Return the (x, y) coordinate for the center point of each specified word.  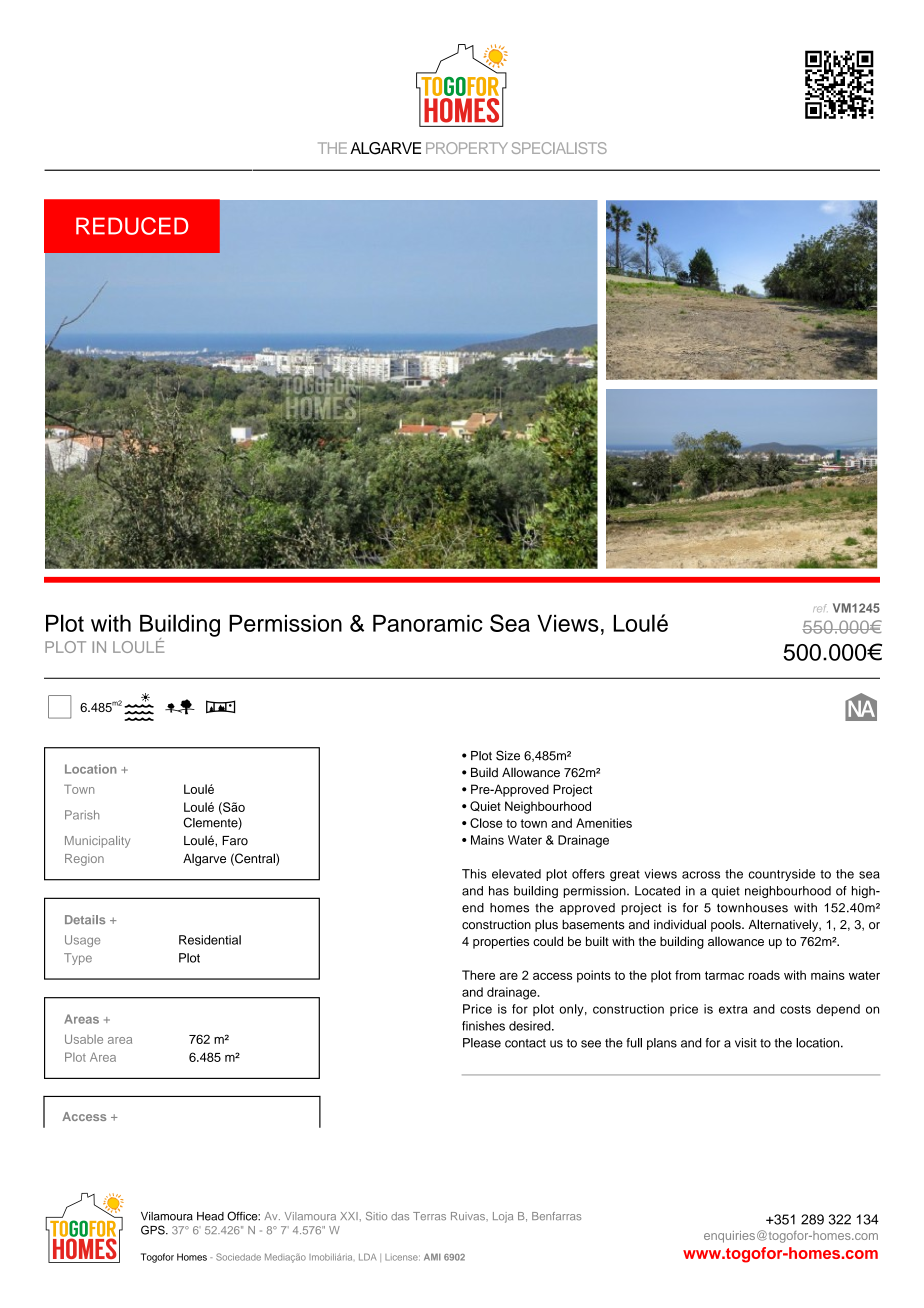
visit (746, 1043)
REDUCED (132, 226)
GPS (154, 1230)
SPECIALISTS (559, 148)
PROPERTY (467, 148)
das (400, 1216)
